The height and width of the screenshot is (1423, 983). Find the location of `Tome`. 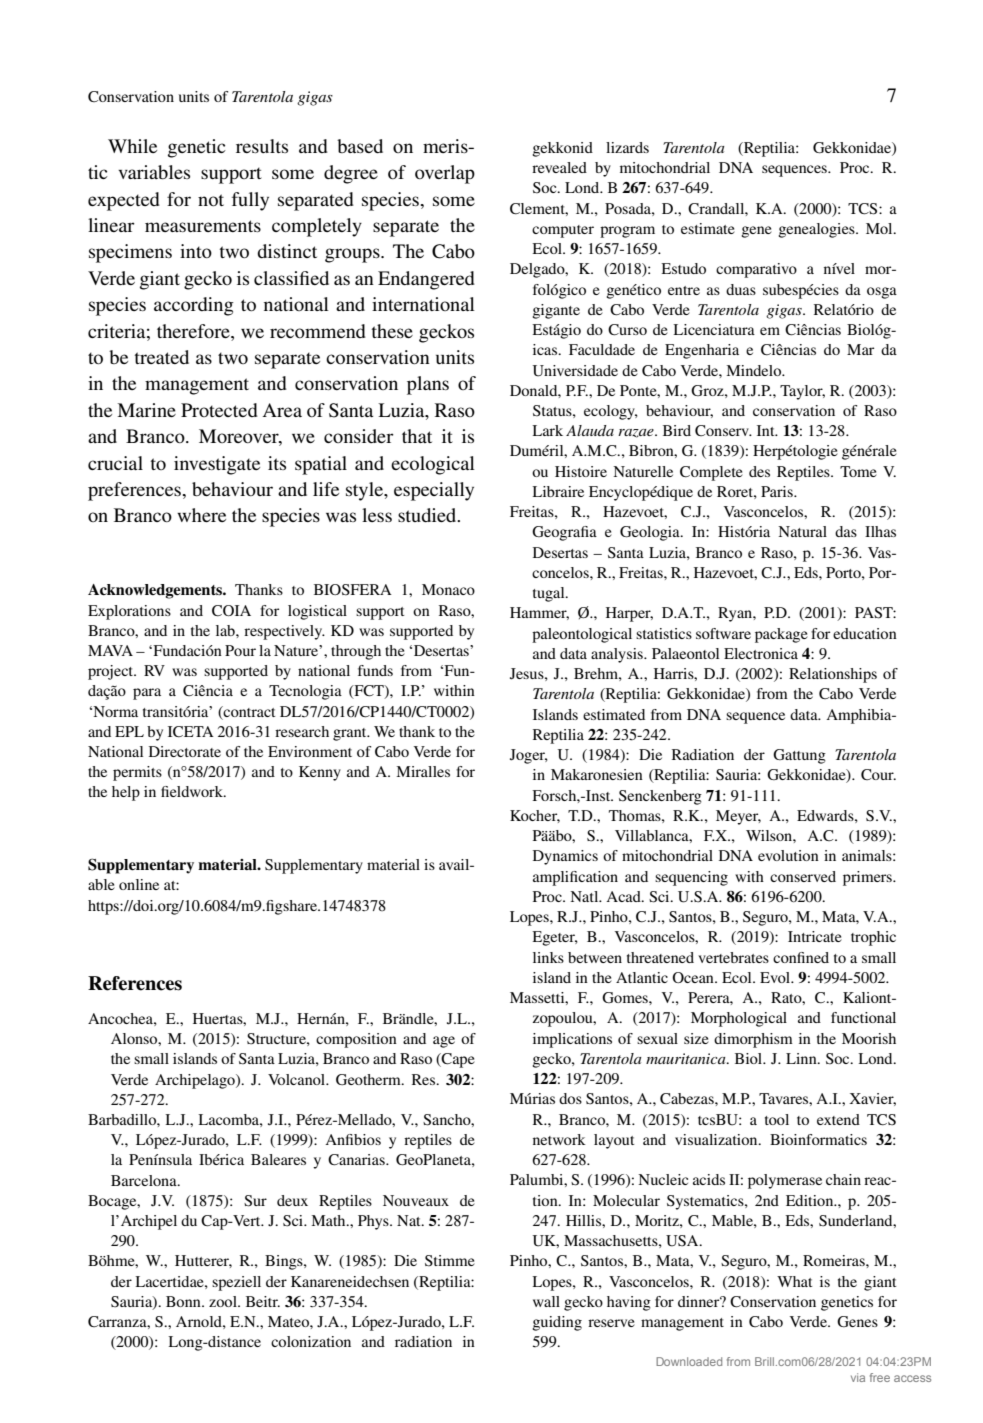

Tome is located at coordinates (858, 471).
